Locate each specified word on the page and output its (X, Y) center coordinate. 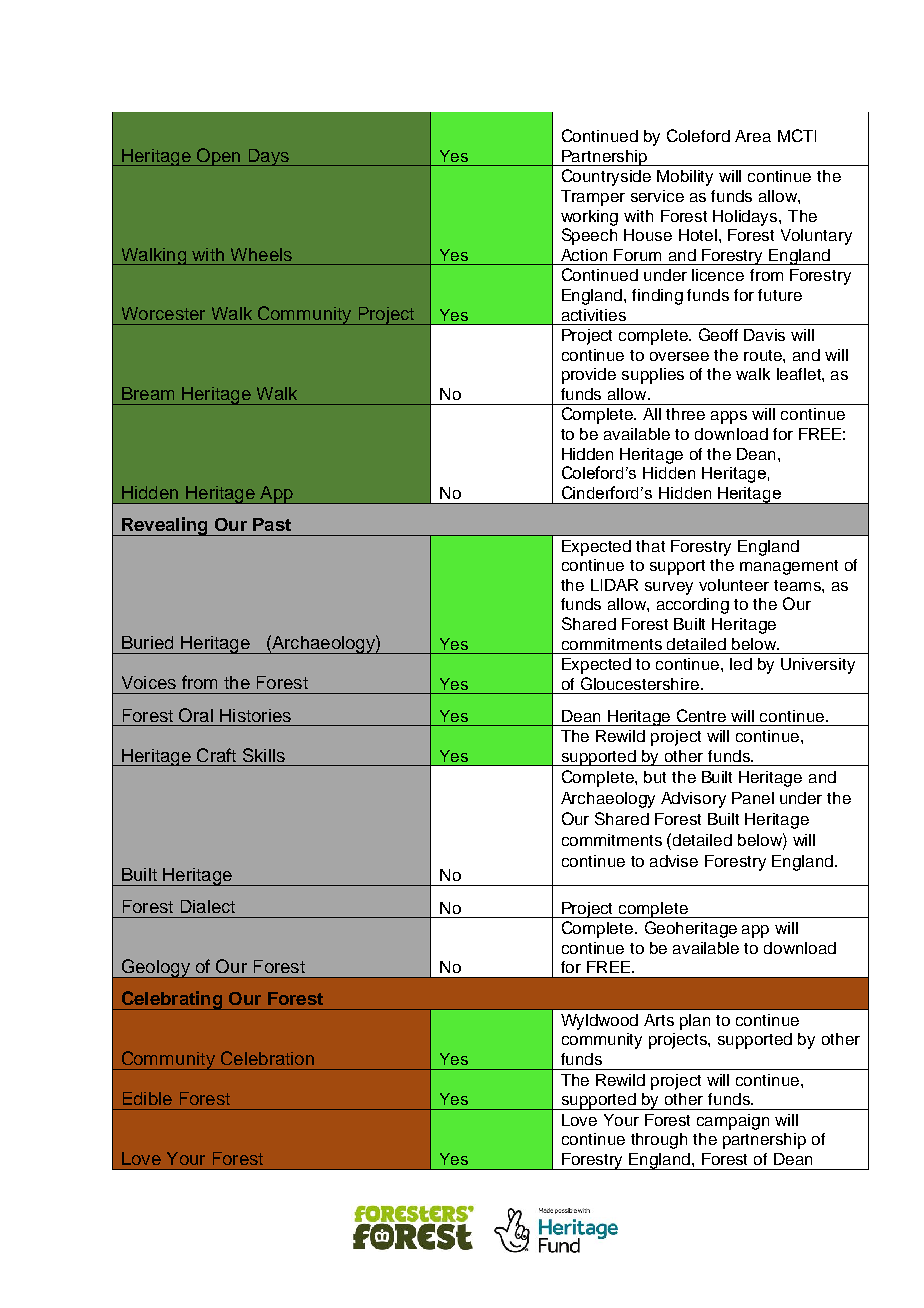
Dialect (208, 906)
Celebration (267, 1058)
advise (674, 861)
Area (753, 136)
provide (589, 376)
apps (729, 417)
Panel (753, 798)
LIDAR (614, 585)
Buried (147, 642)
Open (219, 157)
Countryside (606, 177)
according (693, 606)
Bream (148, 393)
